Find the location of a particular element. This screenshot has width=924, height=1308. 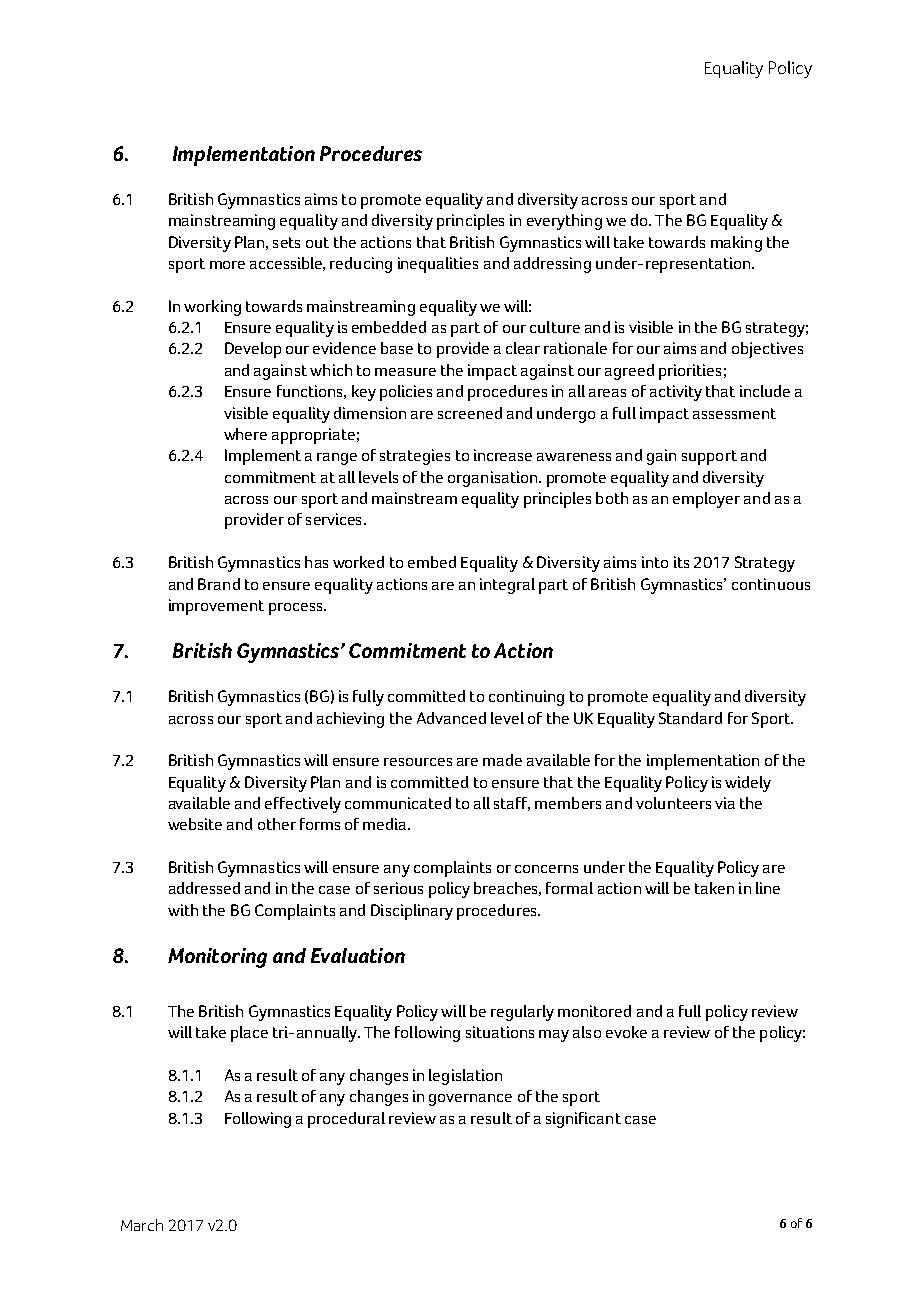

March is located at coordinates (142, 1225).
